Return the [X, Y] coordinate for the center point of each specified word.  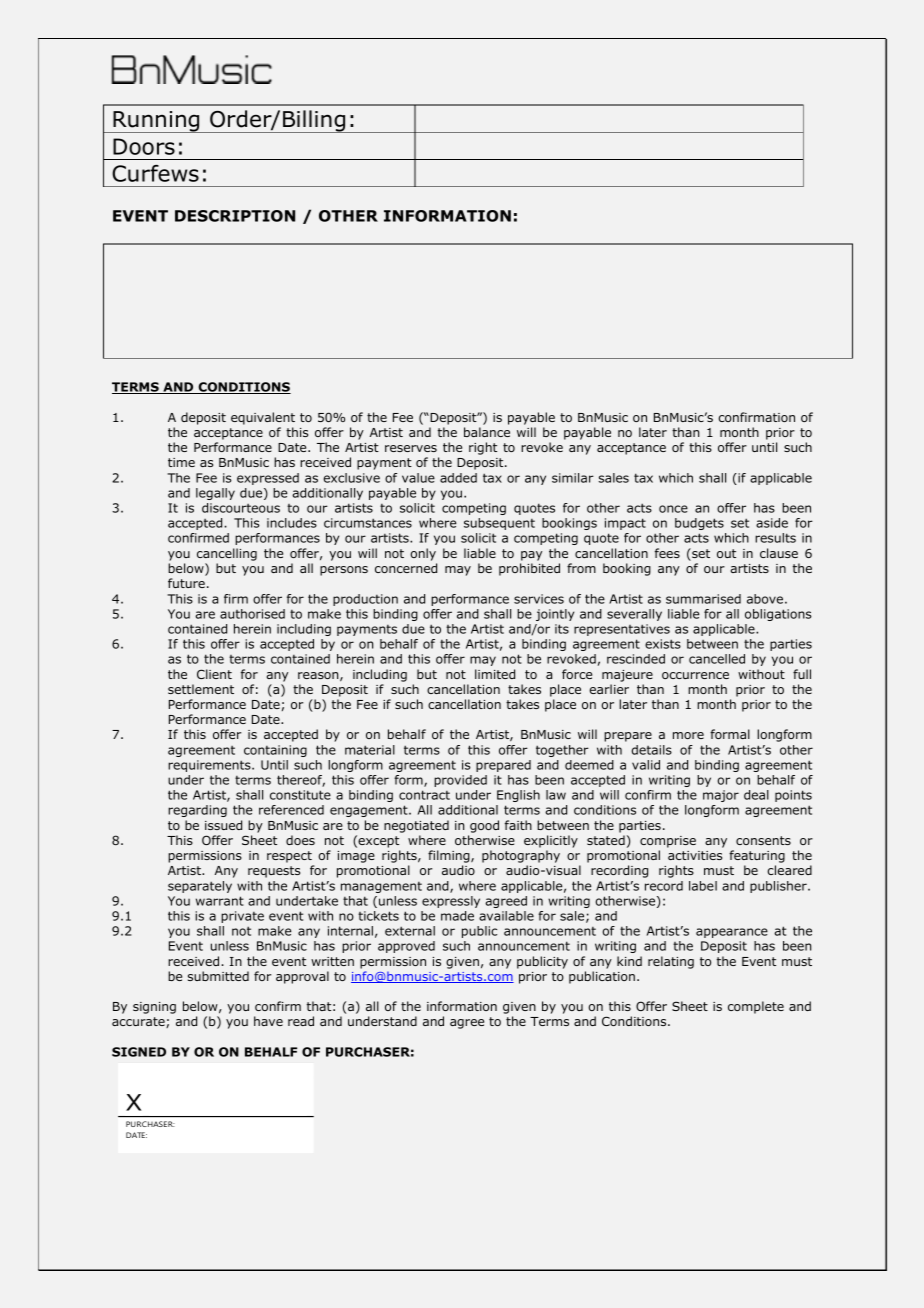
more [688, 735]
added [458, 478]
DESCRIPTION [235, 216]
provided [460, 781]
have [268, 1021]
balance [487, 432]
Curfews [155, 173]
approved [406, 947]
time [181, 462]
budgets [699, 524]
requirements [210, 766]
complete [756, 1007]
